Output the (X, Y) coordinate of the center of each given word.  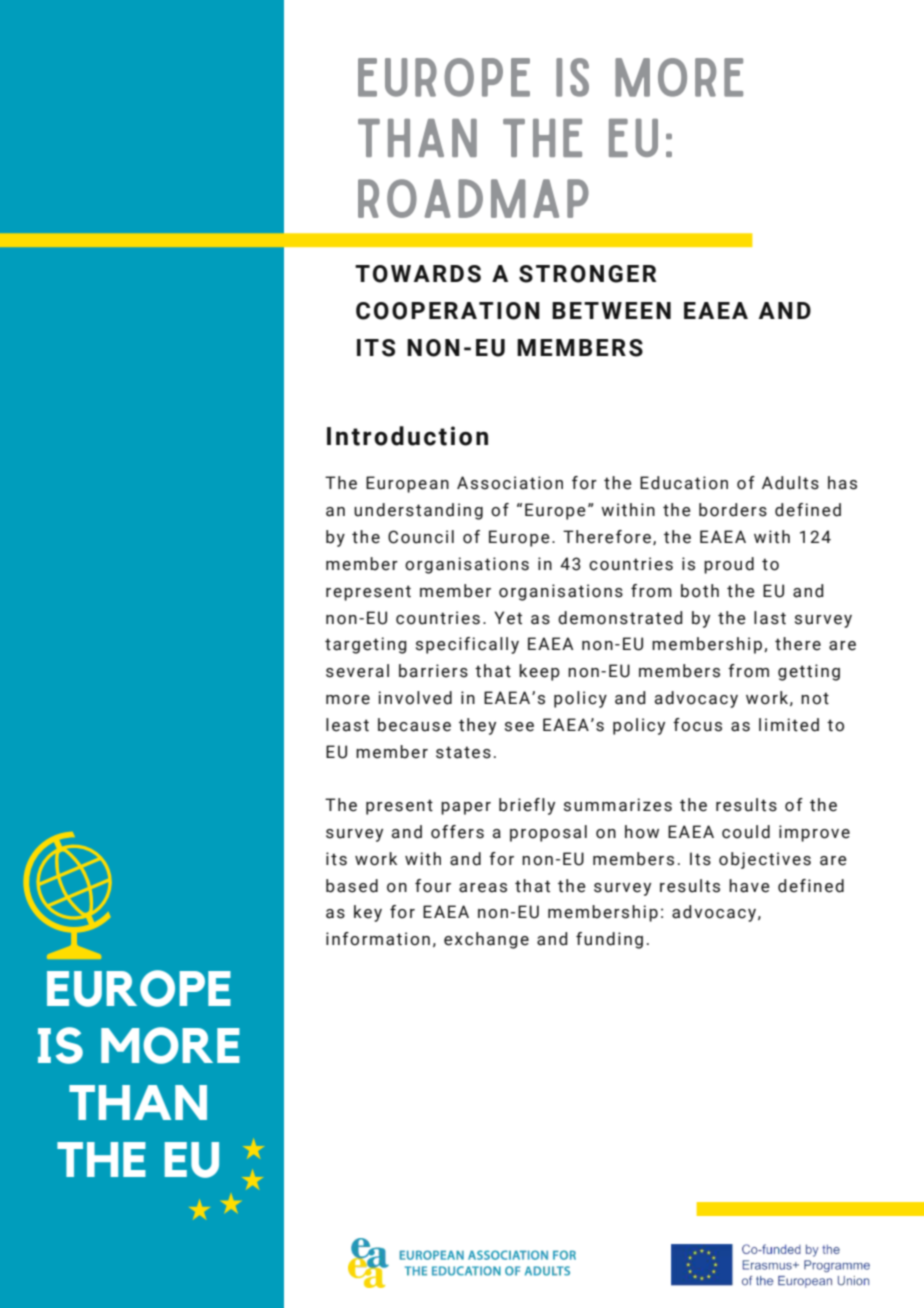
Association (510, 483)
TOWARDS (418, 274)
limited (789, 725)
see (519, 727)
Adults (790, 483)
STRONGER (587, 274)
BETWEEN (611, 310)
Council (421, 537)
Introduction (407, 436)
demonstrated (620, 618)
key (368, 913)
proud (729, 565)
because (414, 725)
